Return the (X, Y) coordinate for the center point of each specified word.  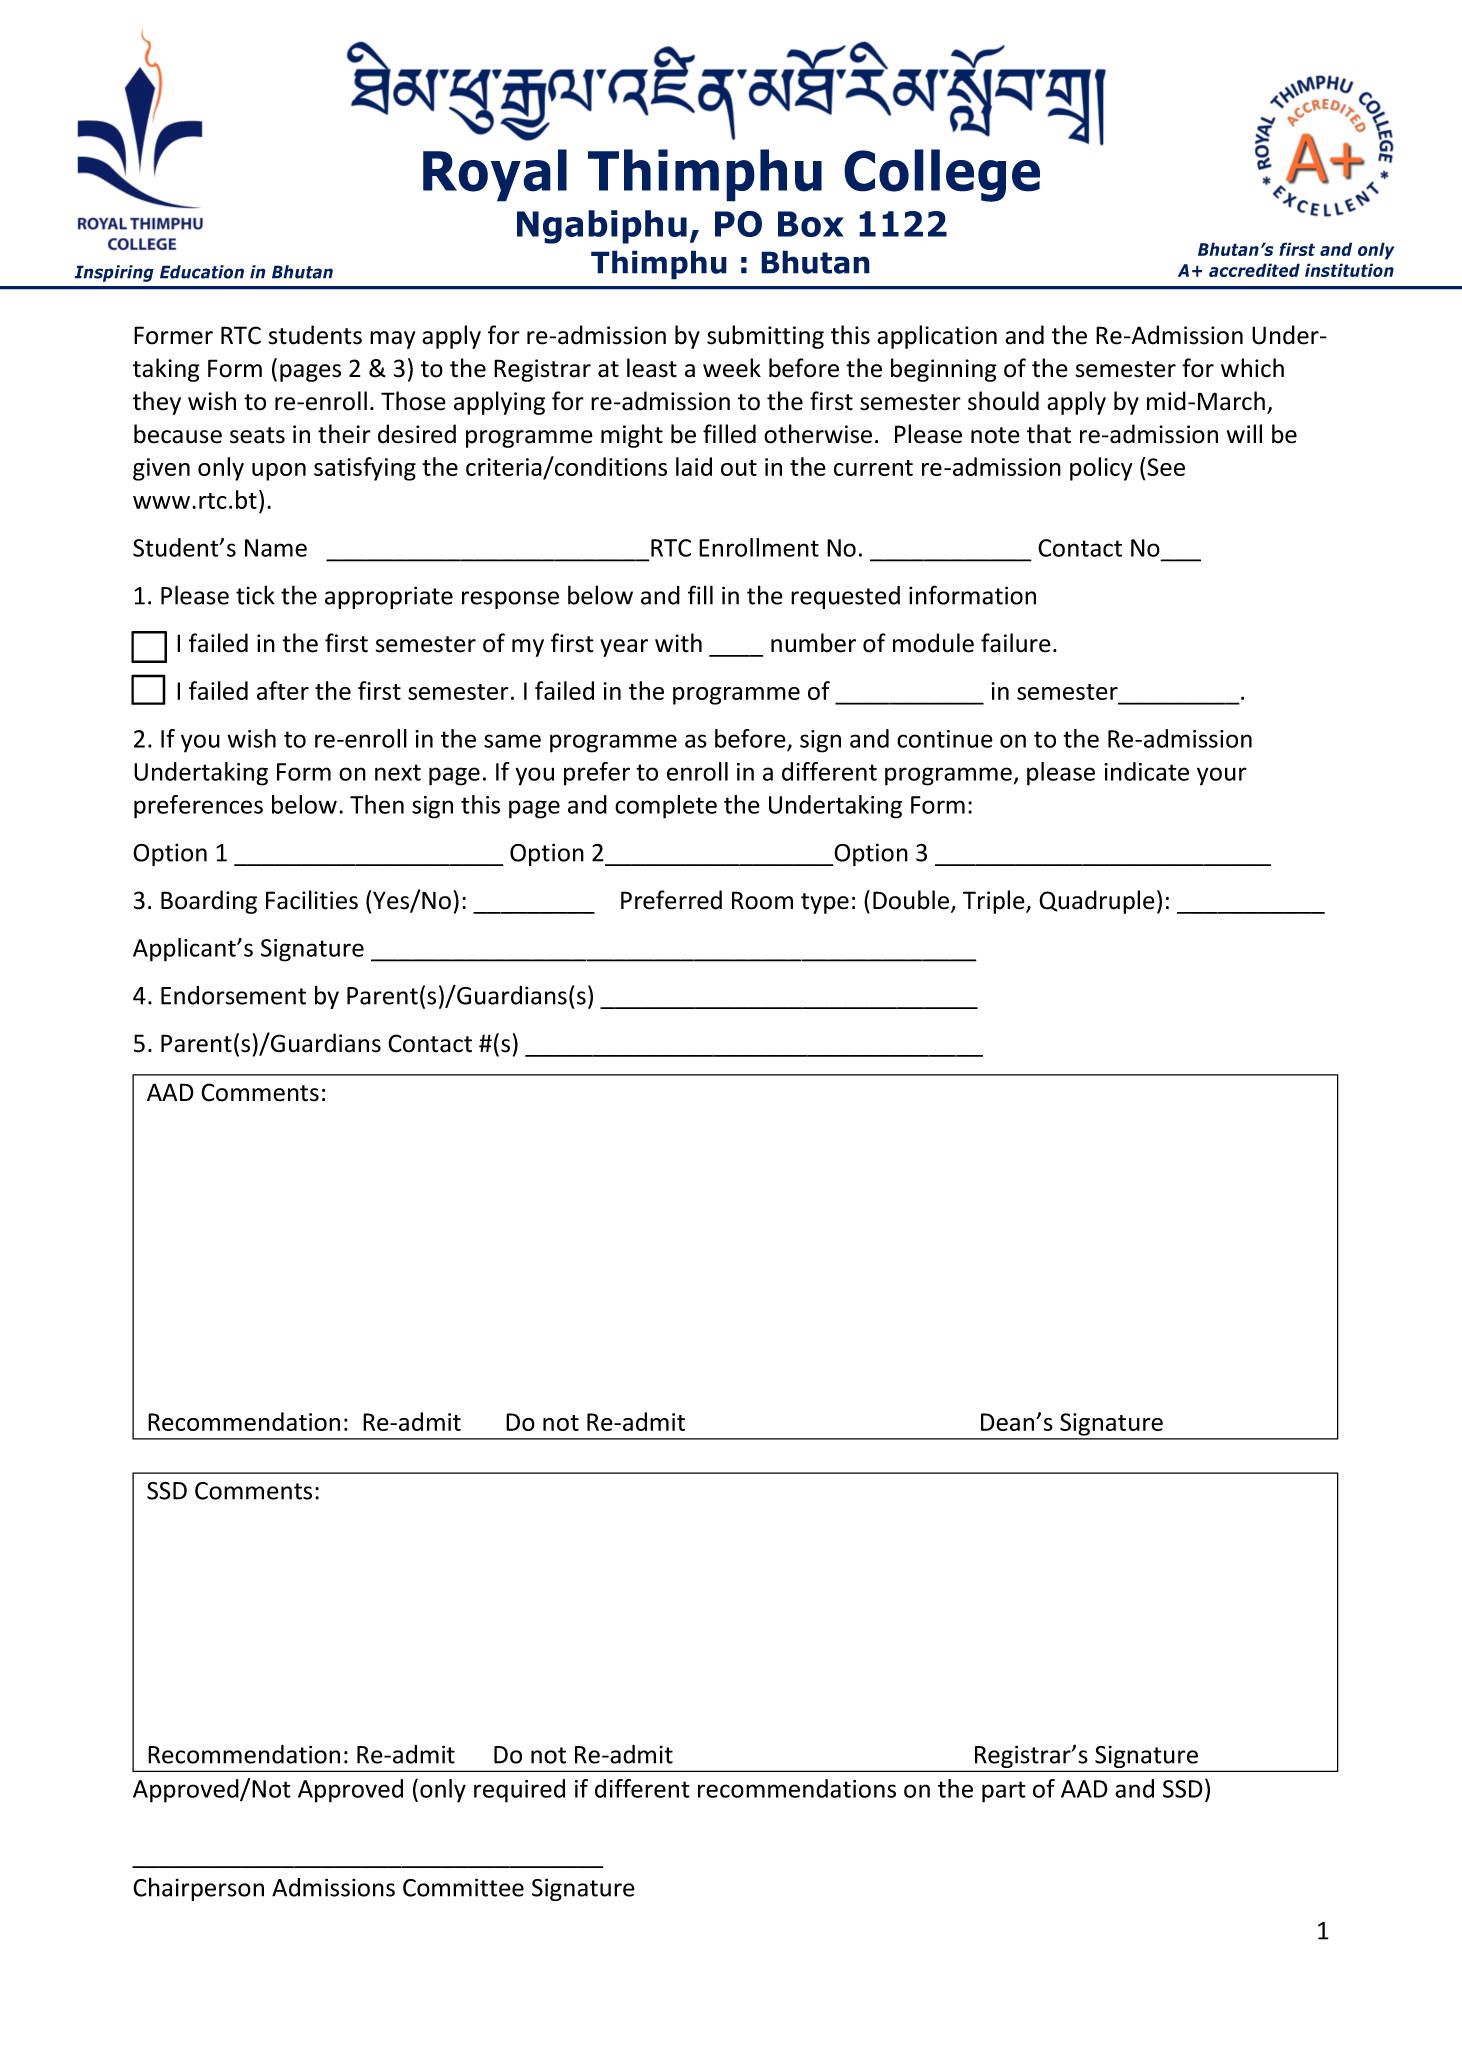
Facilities (312, 900)
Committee (463, 1887)
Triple (995, 902)
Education (202, 272)
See (1165, 466)
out (739, 468)
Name (276, 548)
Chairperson (198, 1889)
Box (811, 224)
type (825, 903)
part (1004, 1792)
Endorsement (233, 995)
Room (762, 900)
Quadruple (1097, 902)
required (519, 1791)
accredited (1254, 270)
